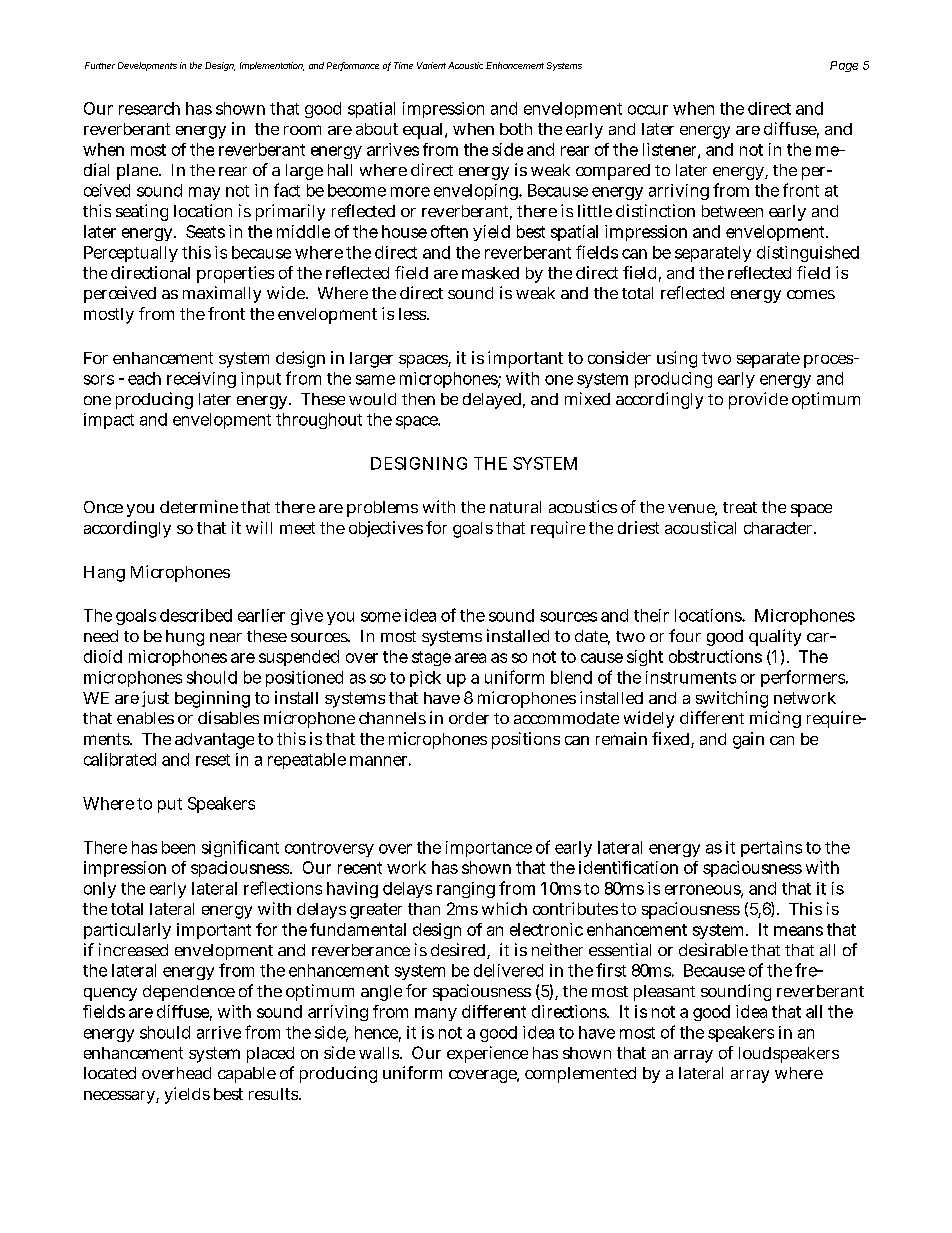  What do you see at coordinates (436, 1014) in the image?
I see `many` at bounding box center [436, 1014].
